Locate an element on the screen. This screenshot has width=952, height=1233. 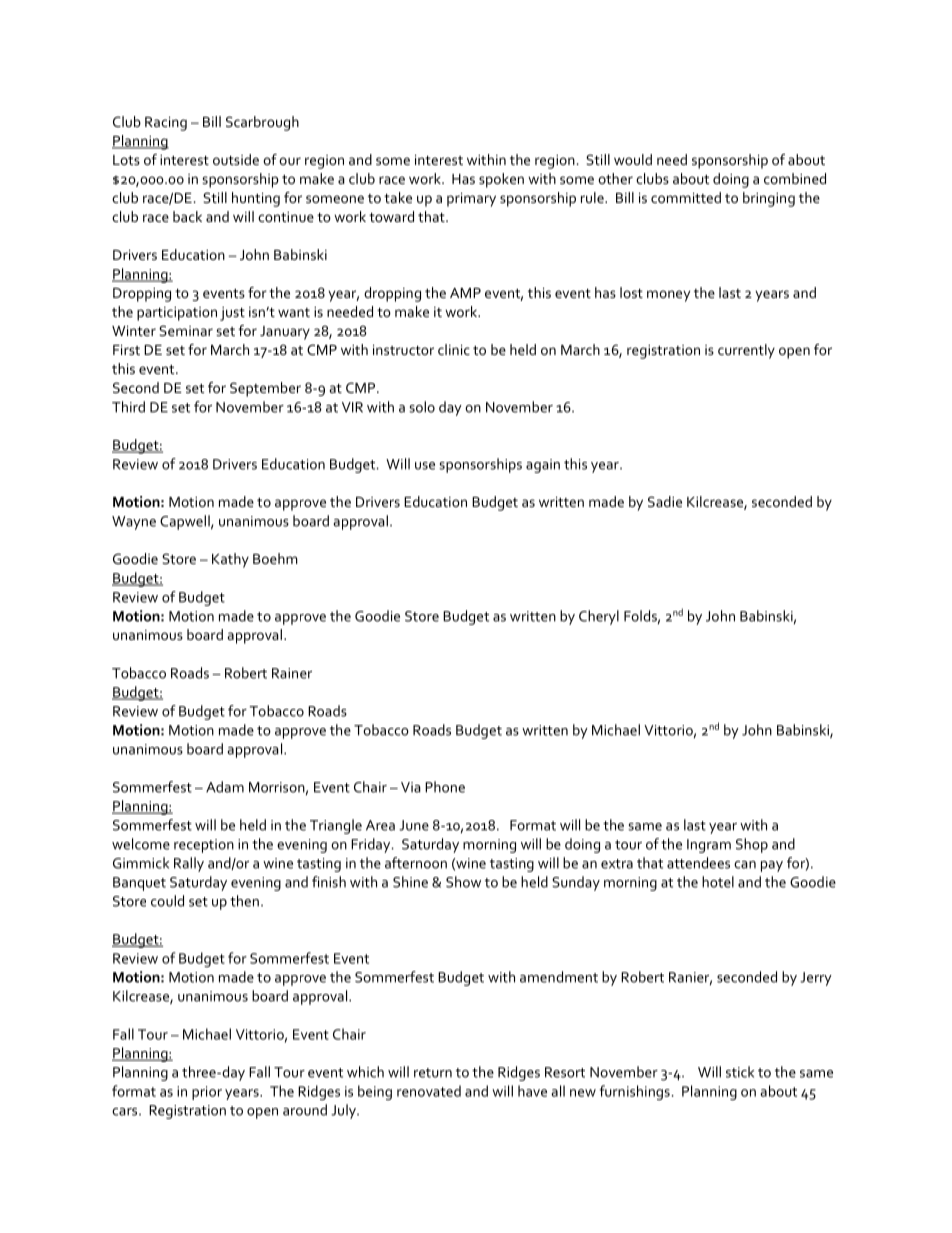
Show is located at coordinates (463, 882).
